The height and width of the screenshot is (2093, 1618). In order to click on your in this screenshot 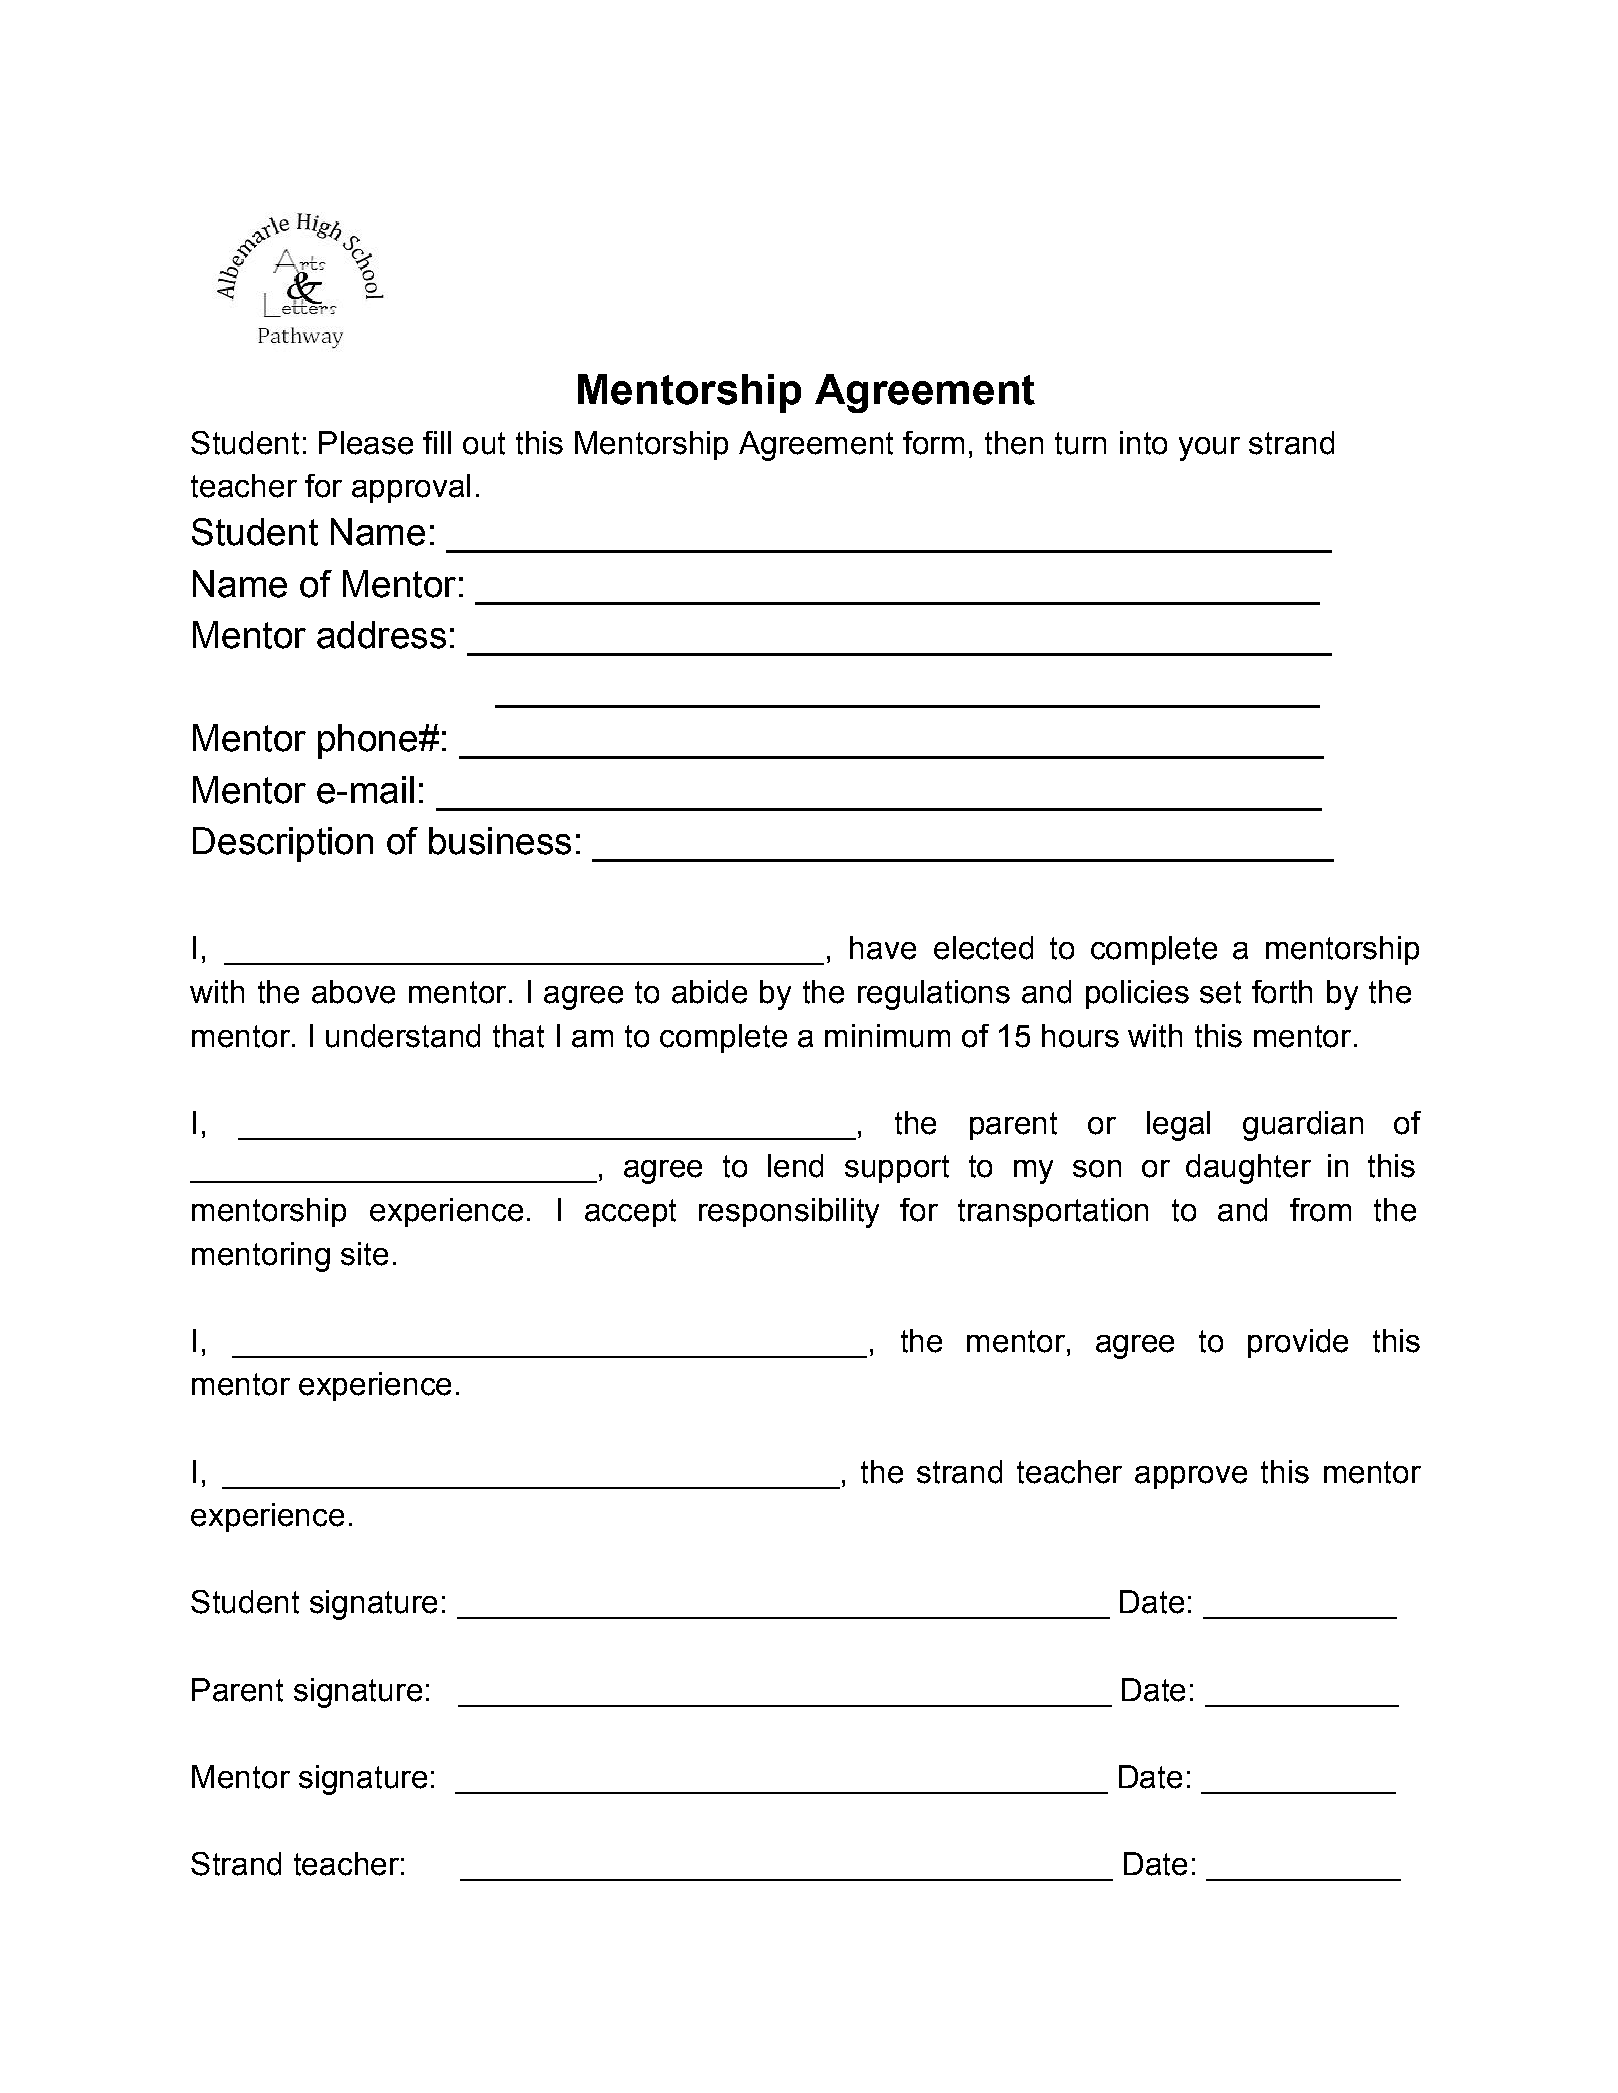, I will do `click(1209, 449)`.
